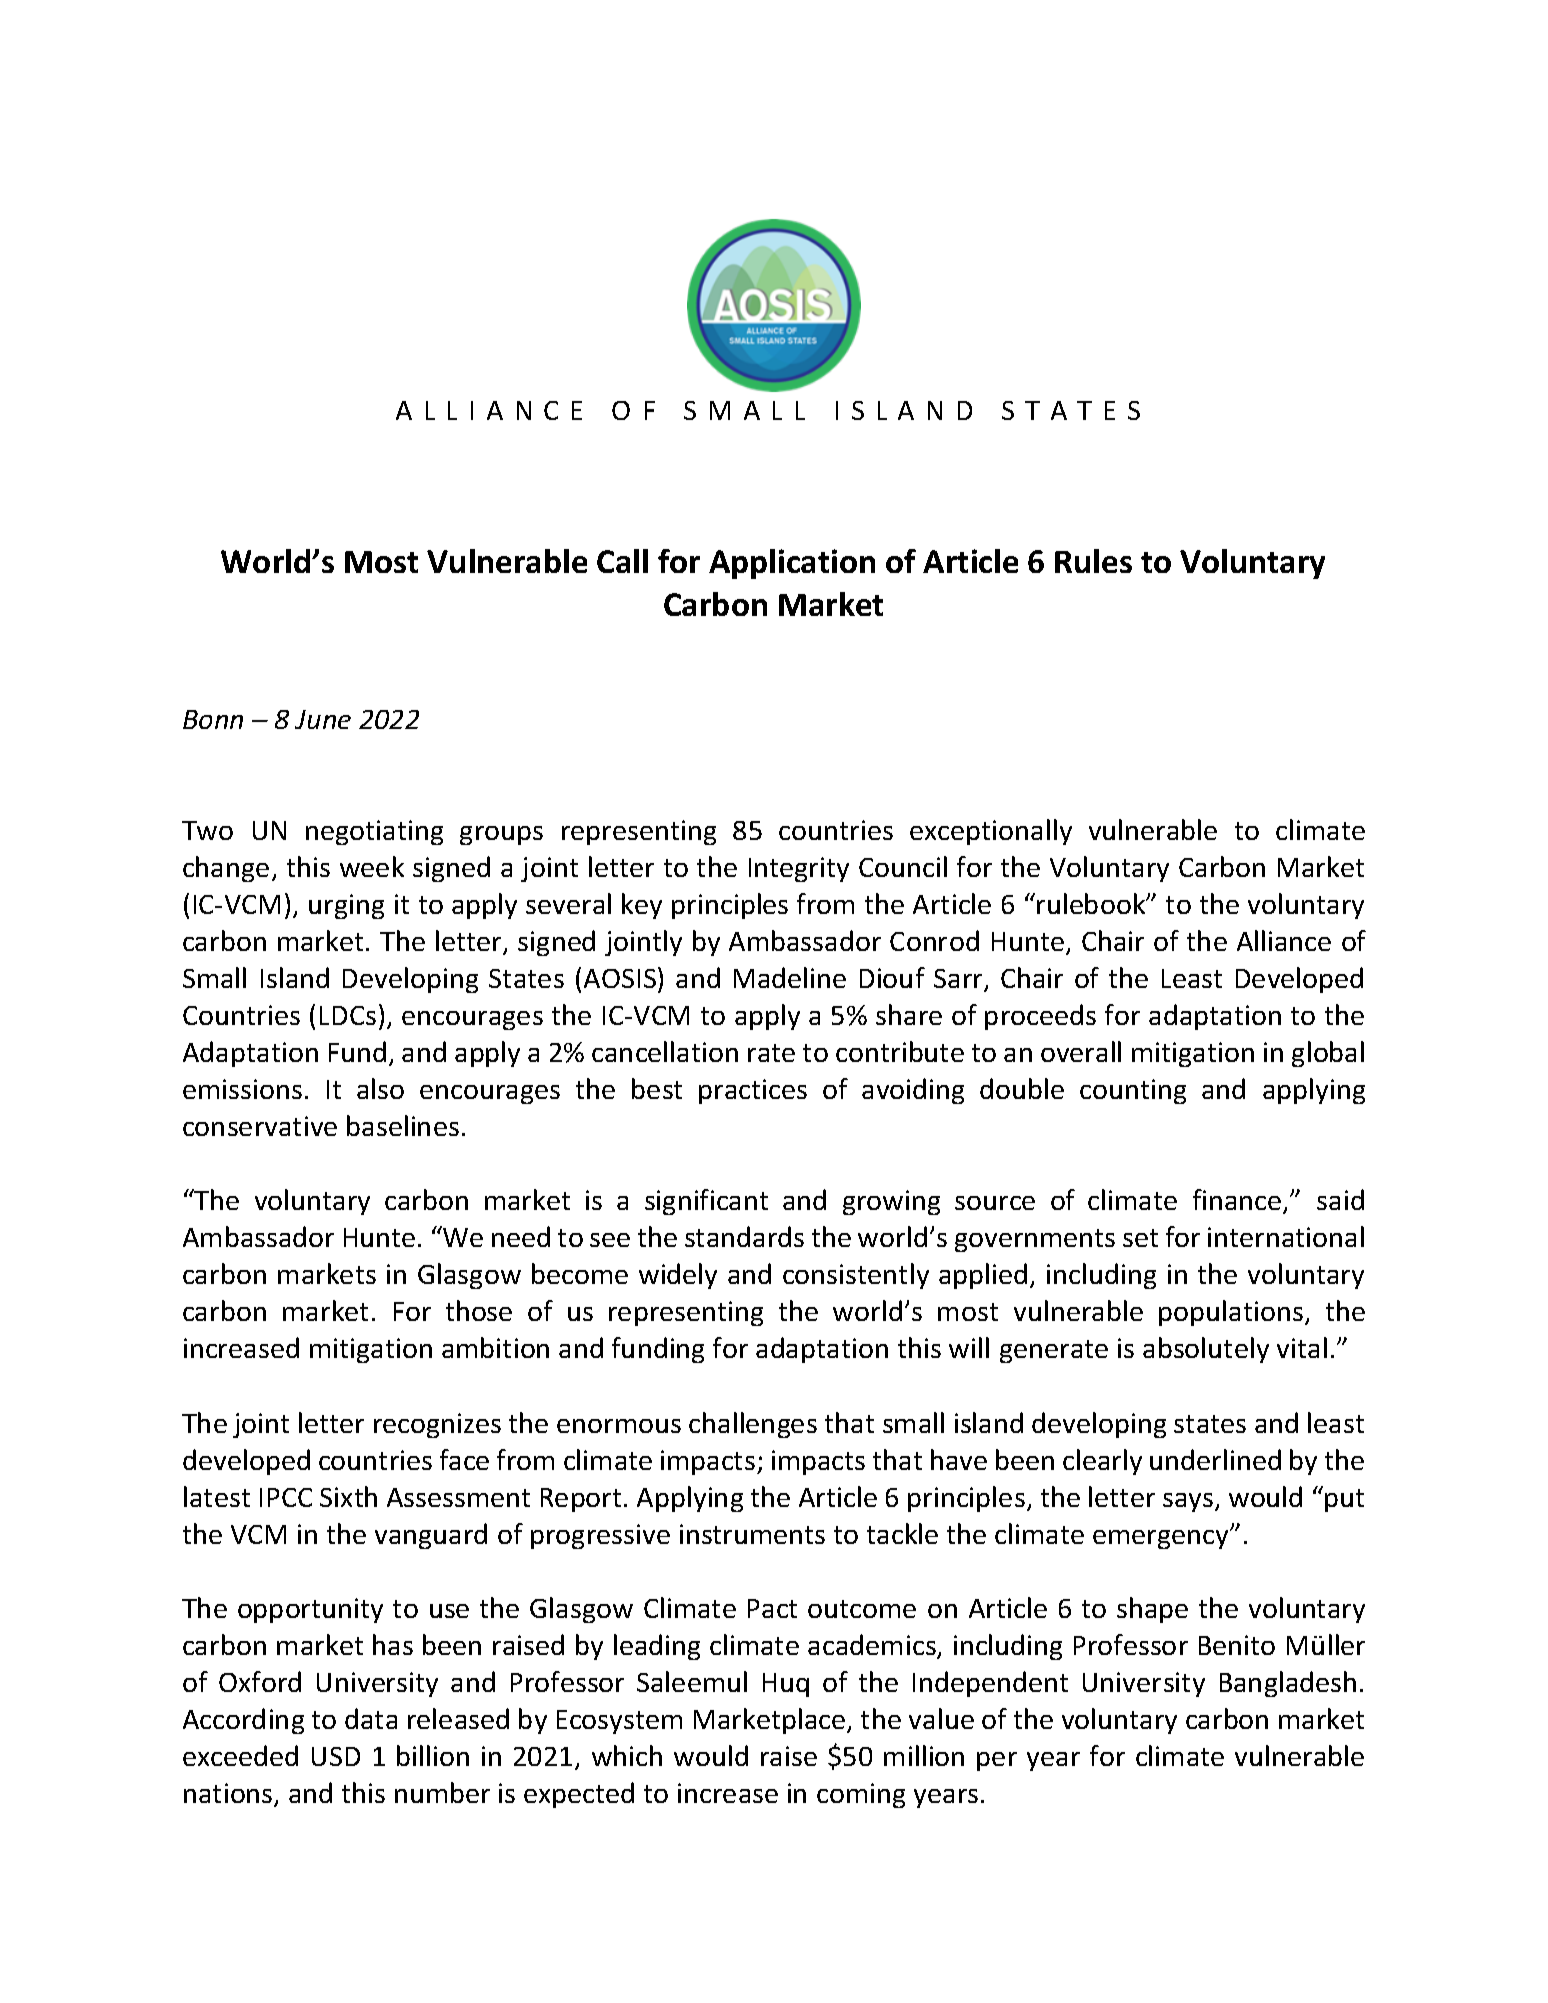 This screenshot has width=1548, height=2003. What do you see at coordinates (792, 564) in the screenshot?
I see `Application` at bounding box center [792, 564].
